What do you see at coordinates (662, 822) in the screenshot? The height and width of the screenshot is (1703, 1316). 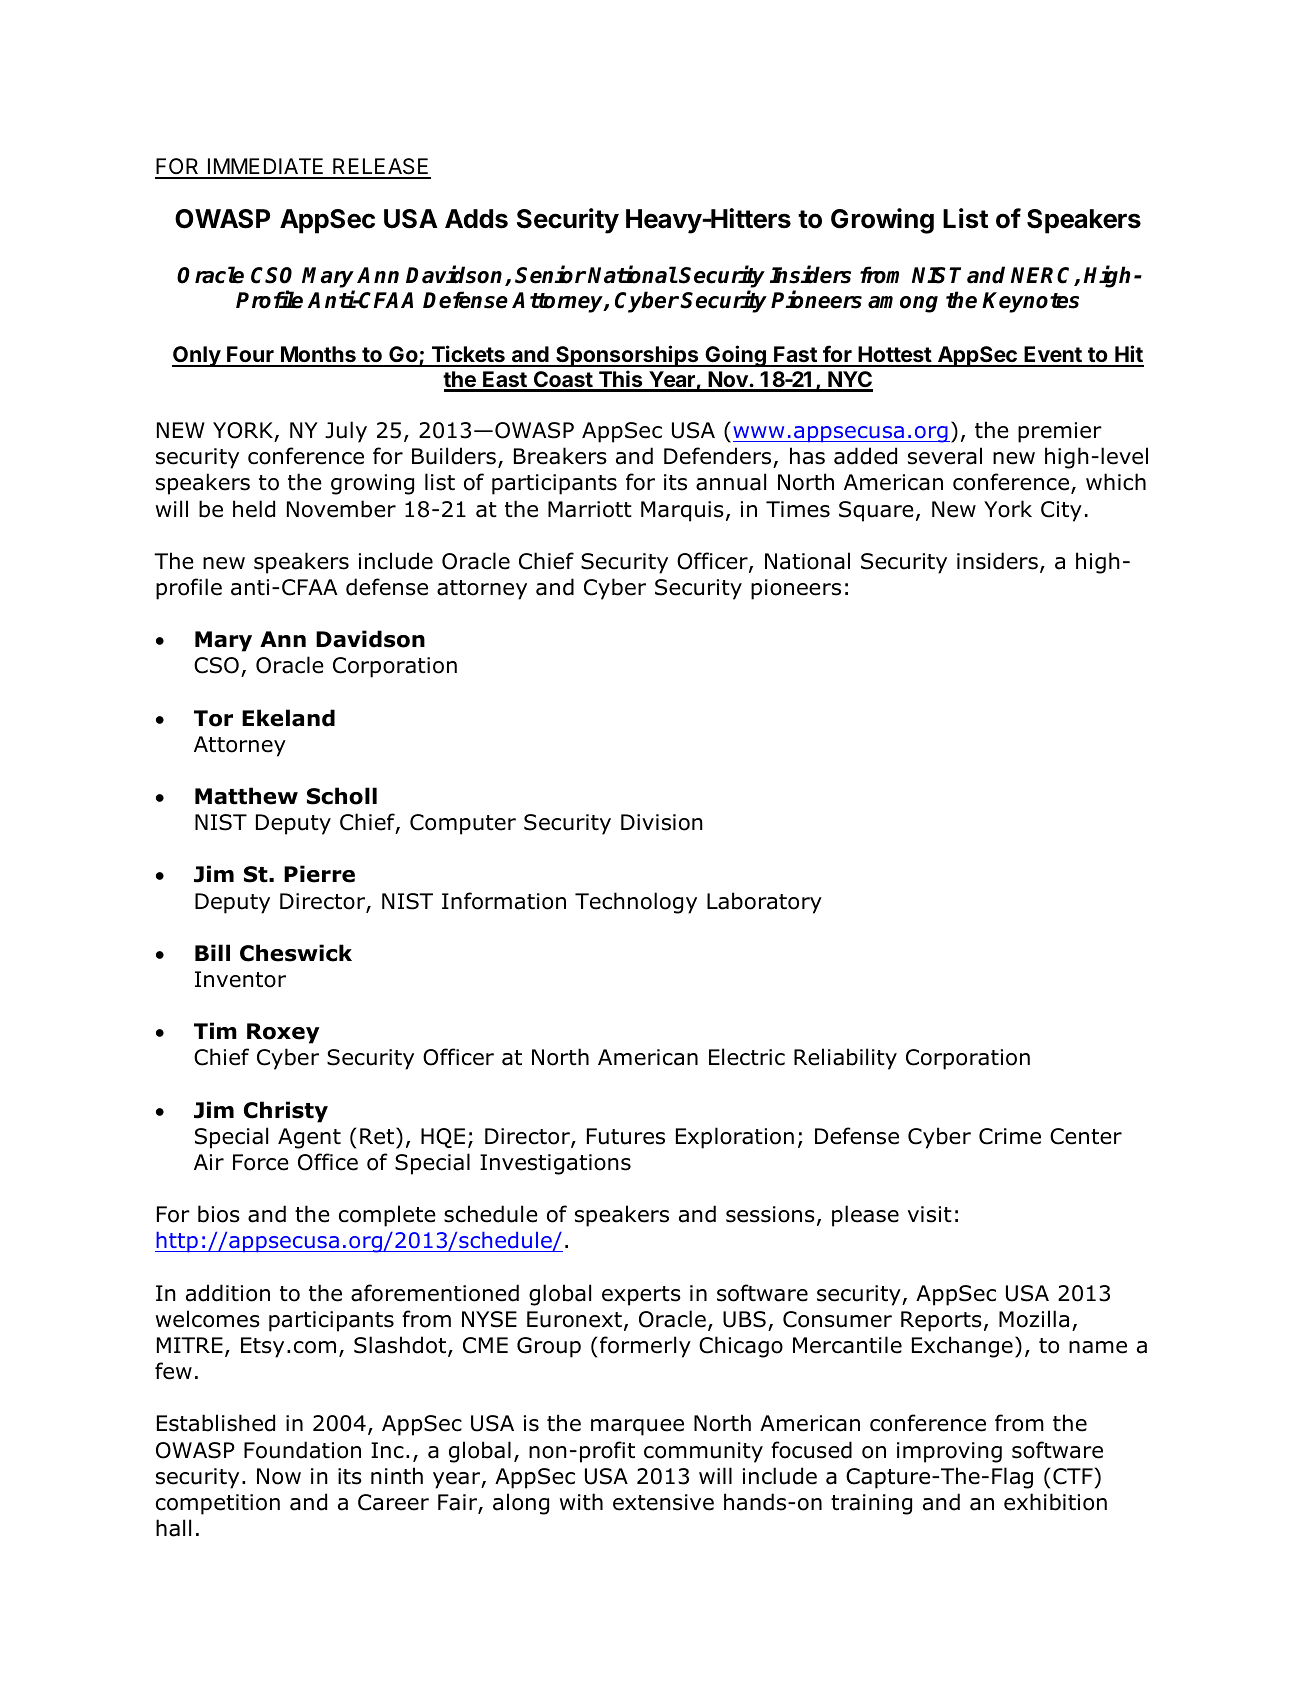 I see `Division` at bounding box center [662, 822].
